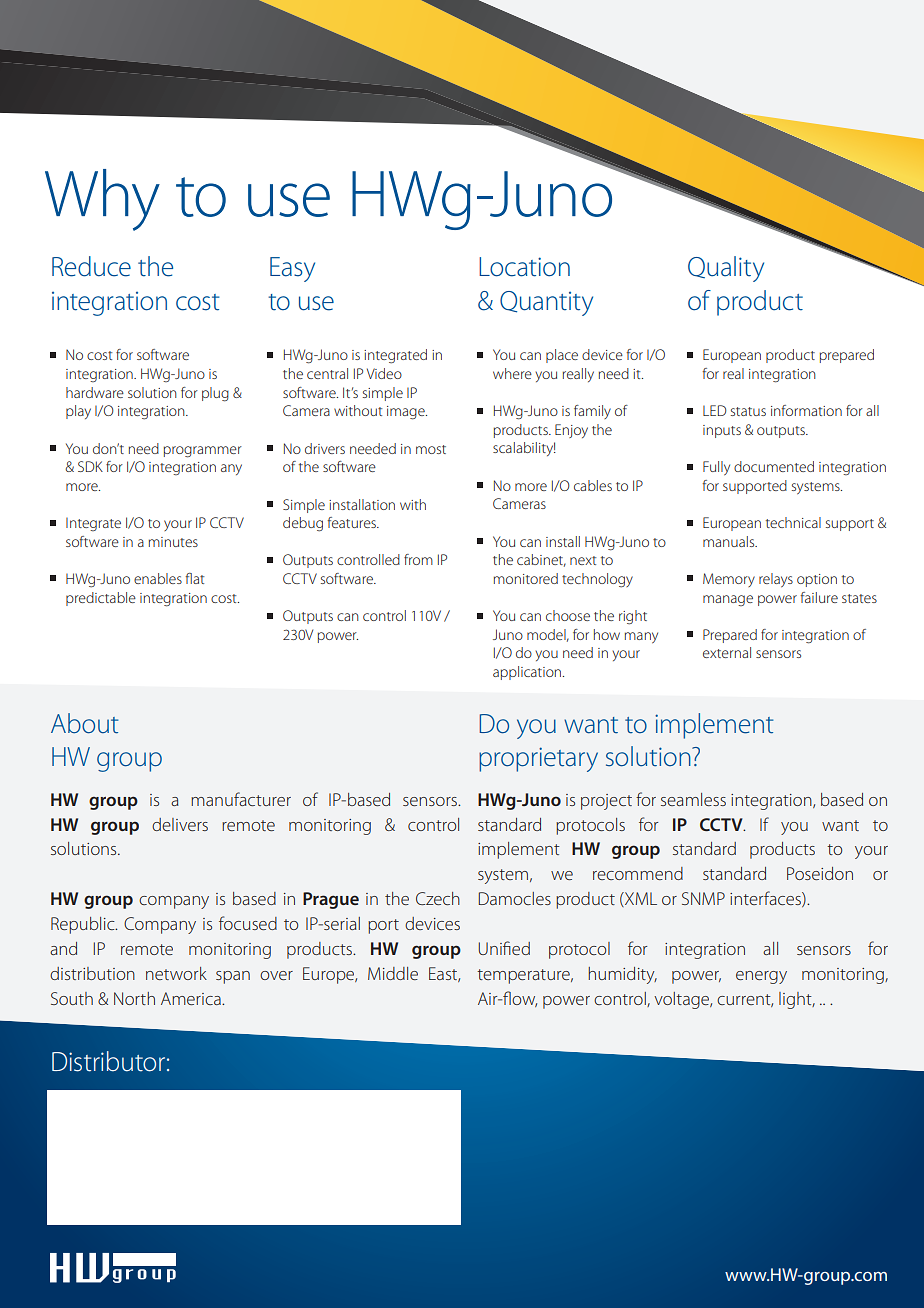  Describe the element at coordinates (730, 541) in the screenshot. I see `manuals` at that location.
